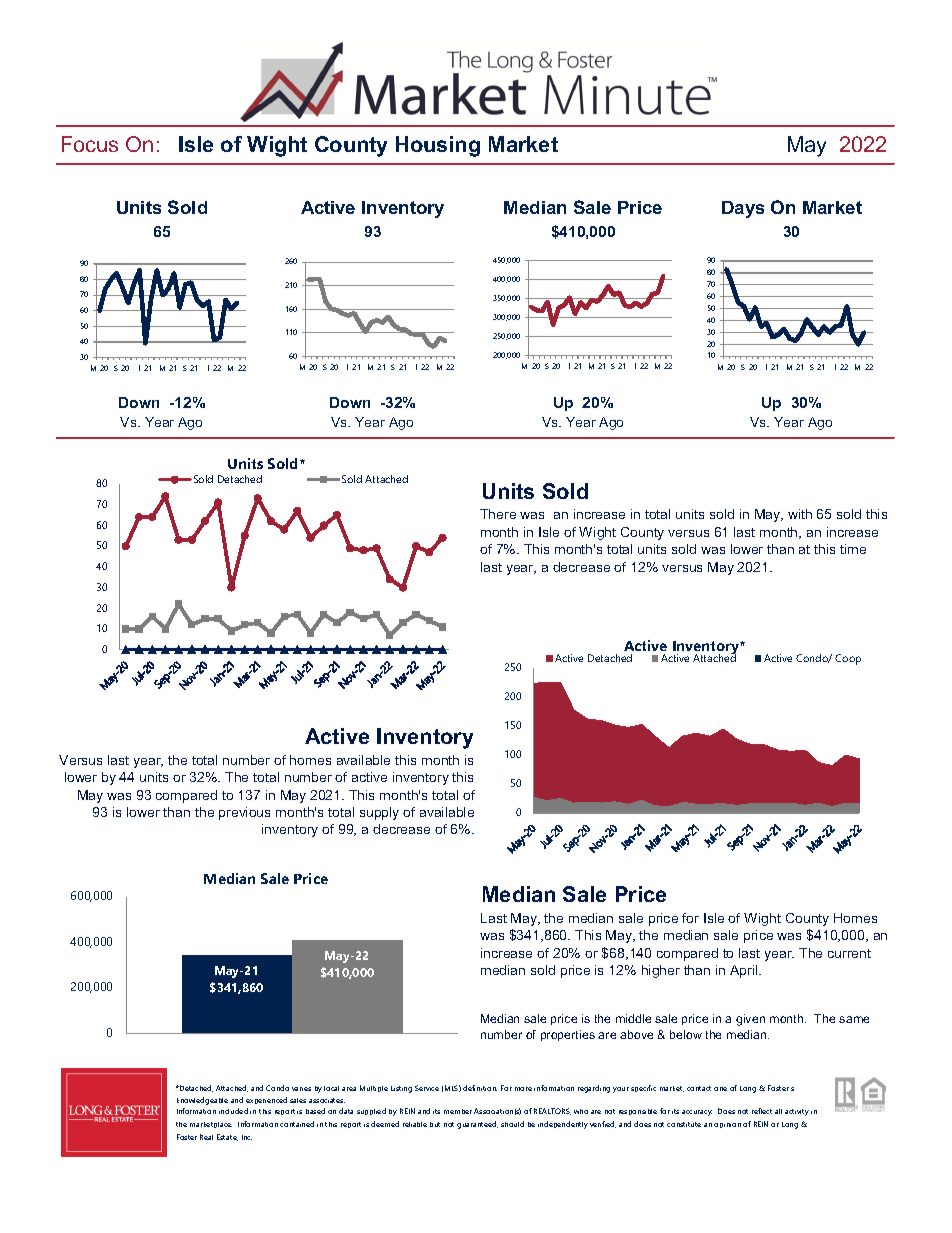 The width and height of the screenshot is (952, 1233). Describe the element at coordinates (848, 659) in the screenshot. I see `Coop` at that location.
